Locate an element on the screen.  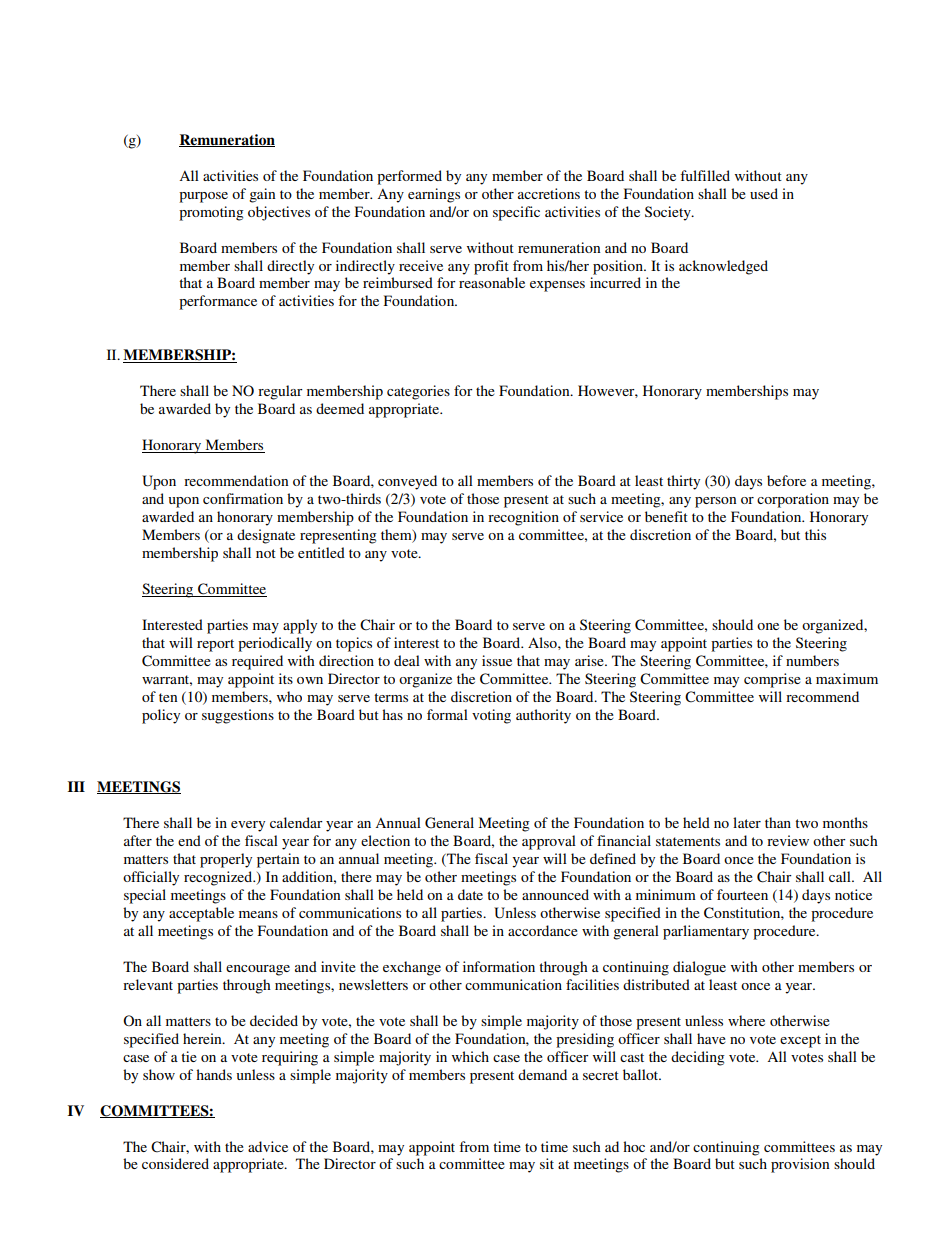
earnings is located at coordinates (434, 195).
